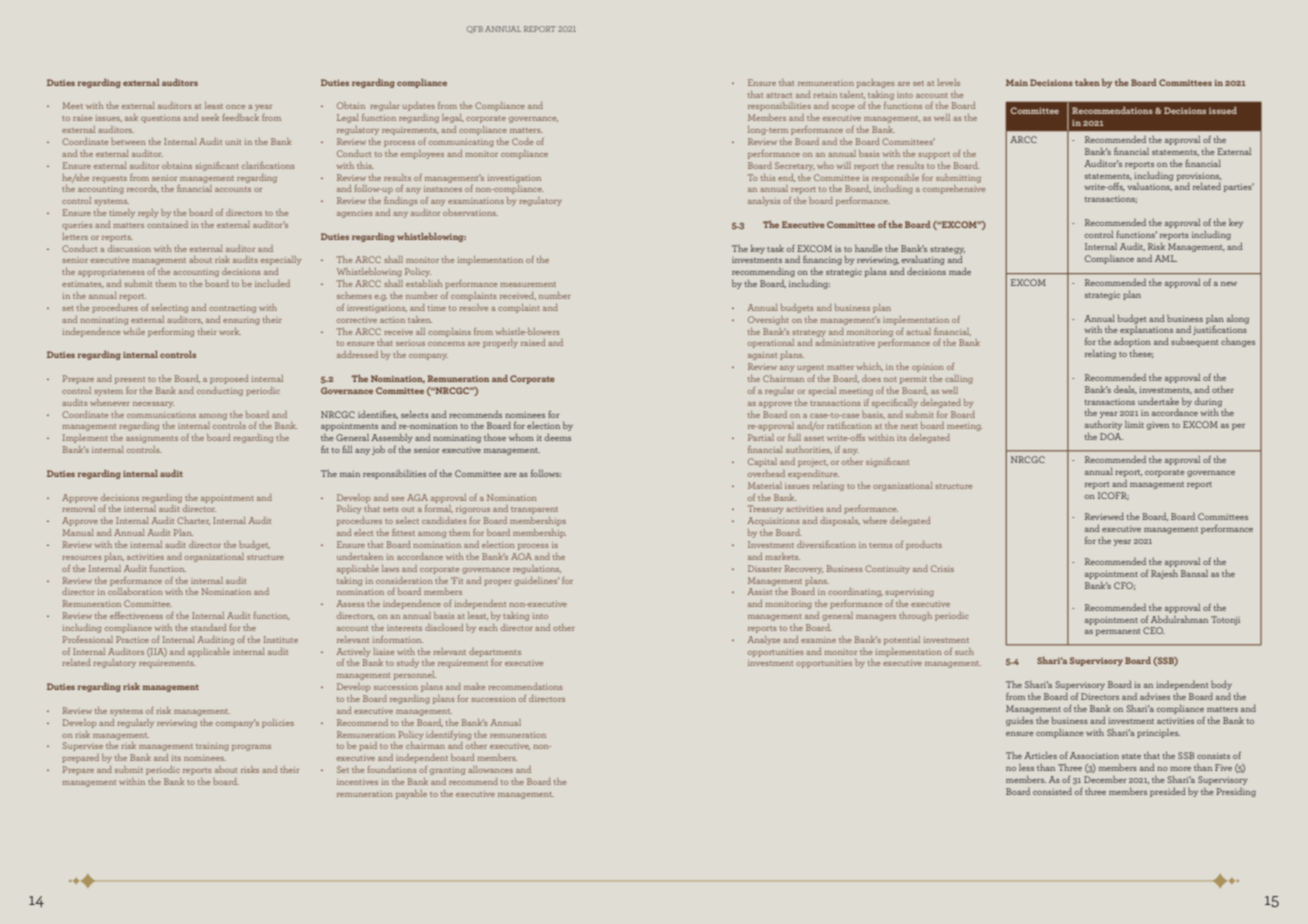 This screenshot has height=924, width=1308. I want to click on attract, so click(779, 95).
